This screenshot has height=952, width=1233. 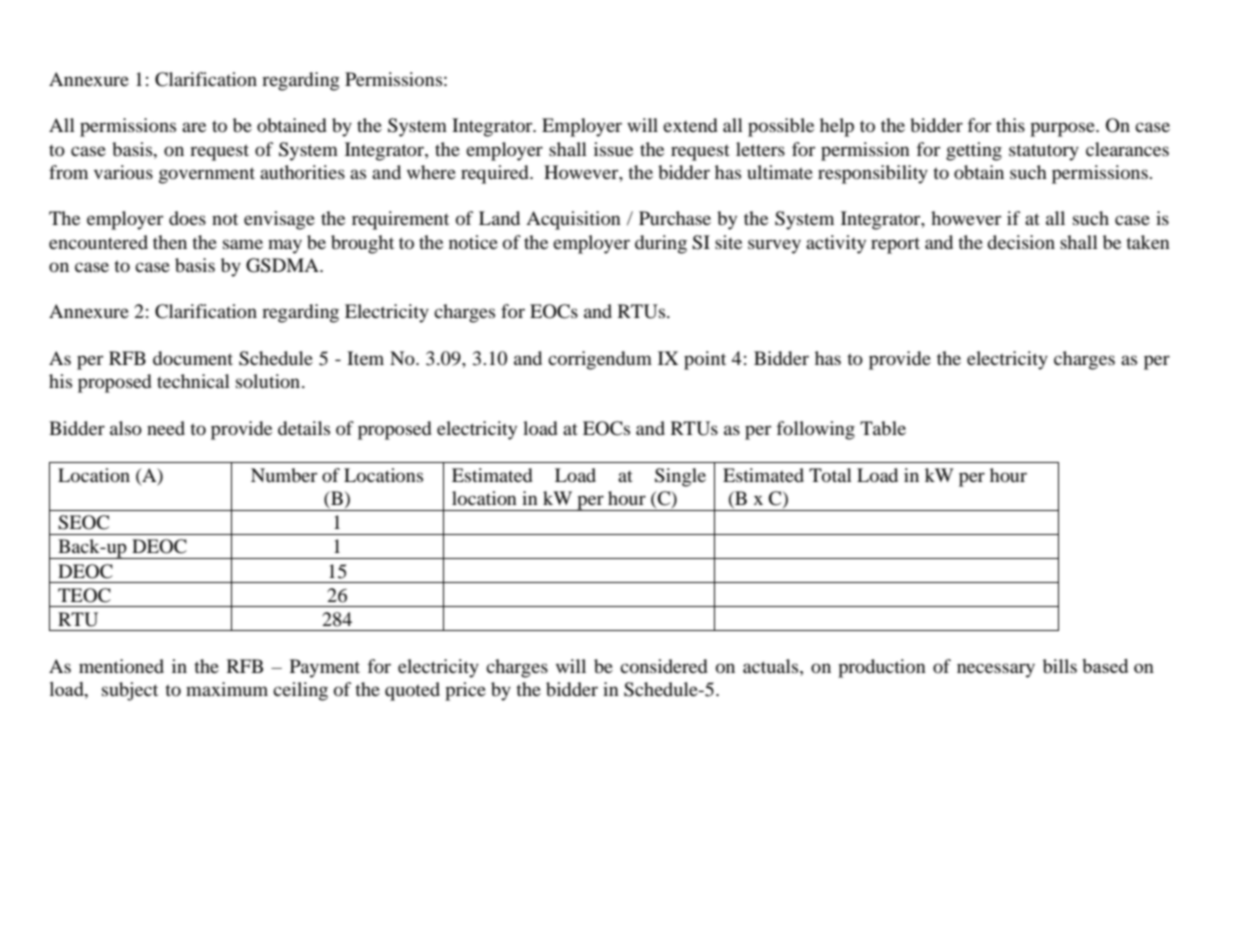 What do you see at coordinates (996, 670) in the screenshot?
I see `necessary` at bounding box center [996, 670].
